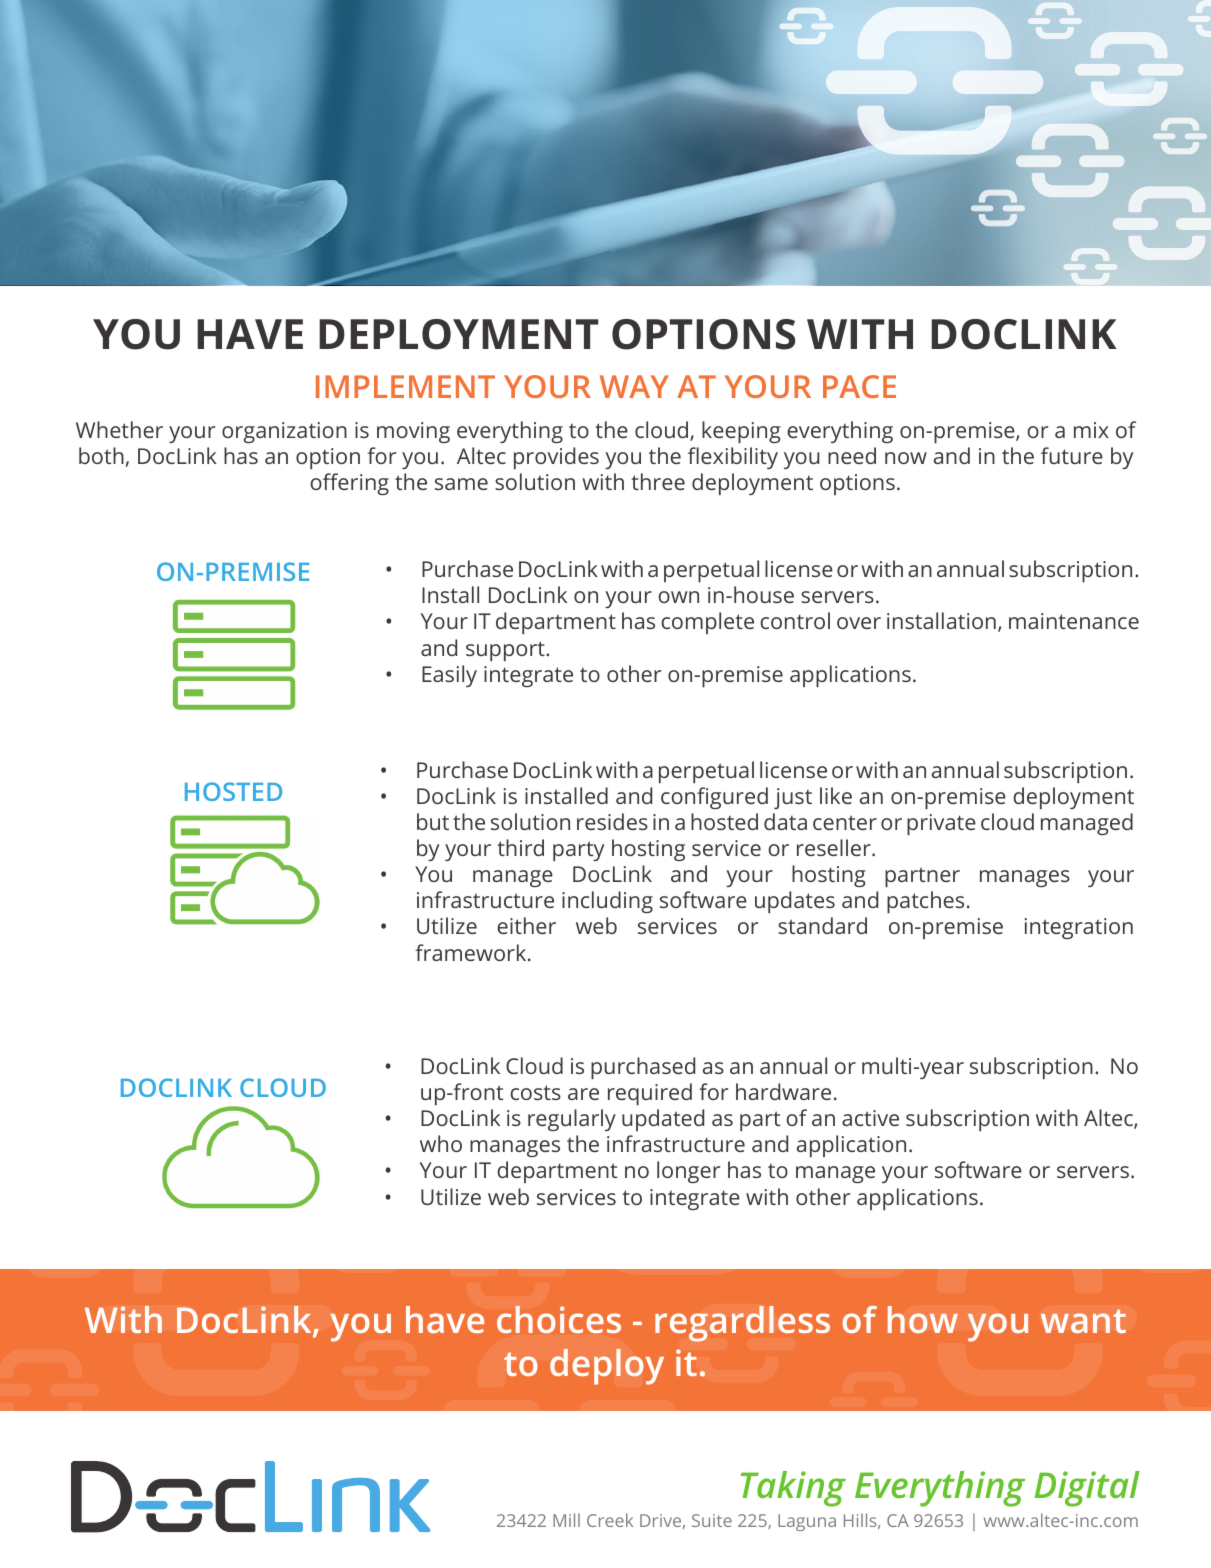 The height and width of the image is (1568, 1211). Describe the element at coordinates (284, 432) in the image. I see `organization` at that location.
